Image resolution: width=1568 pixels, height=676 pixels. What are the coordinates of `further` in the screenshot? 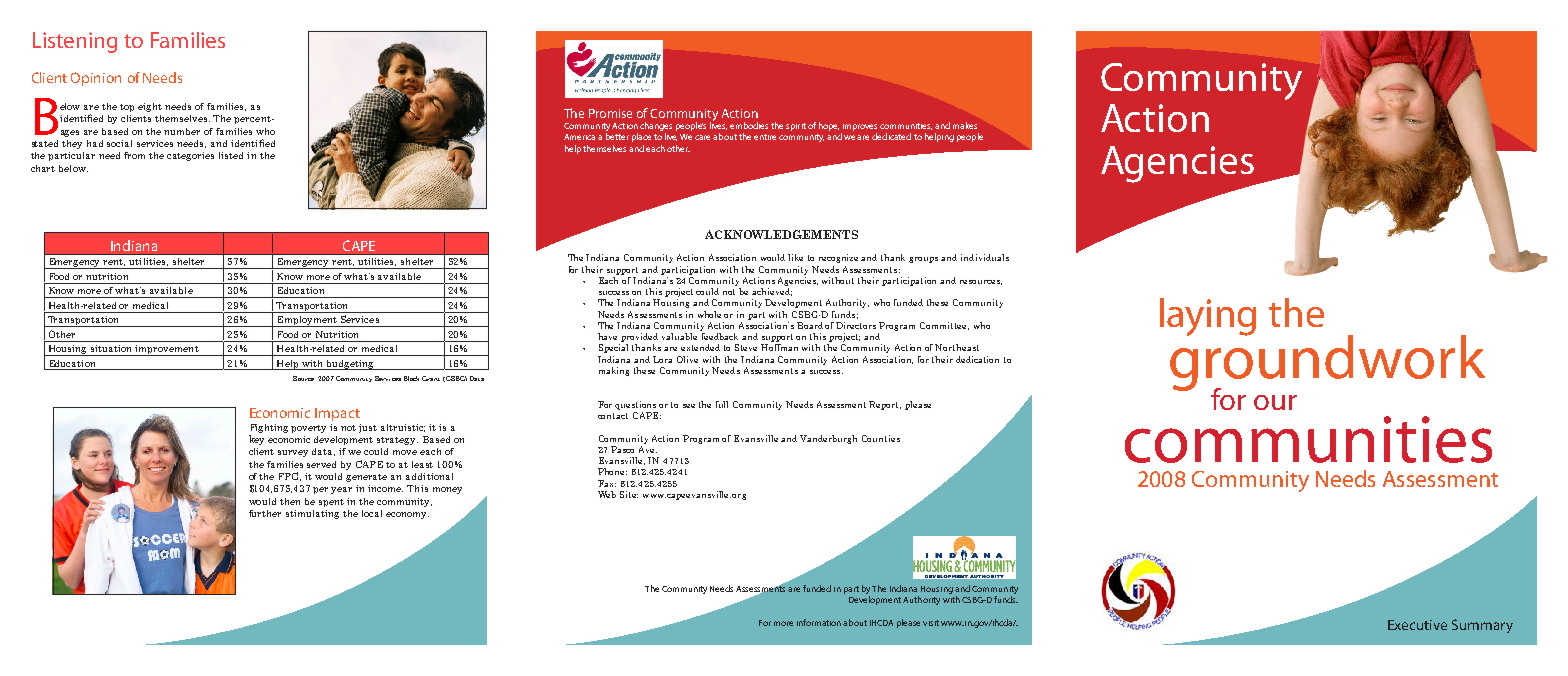 It's located at (265, 513).
